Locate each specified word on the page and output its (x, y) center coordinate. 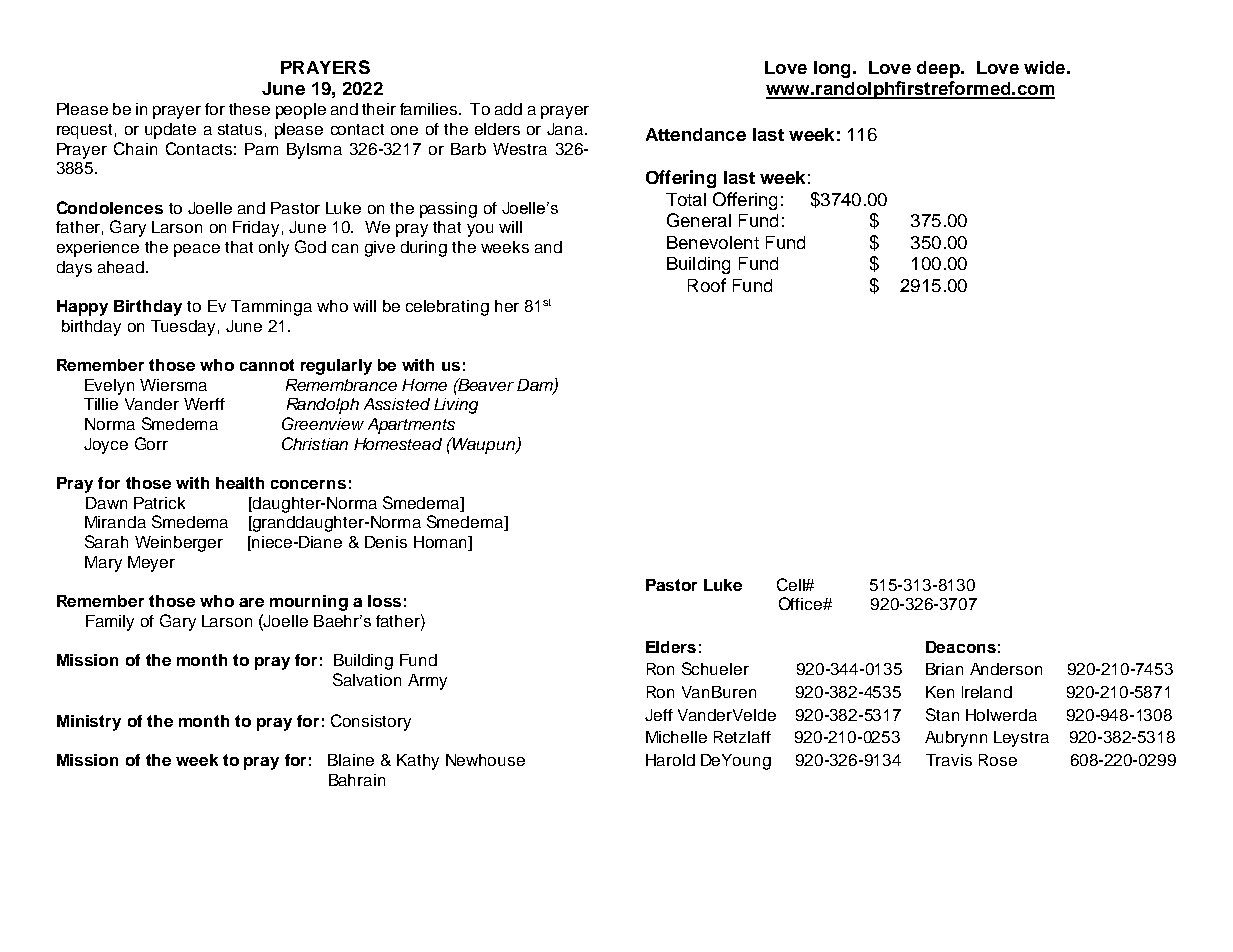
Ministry (89, 723)
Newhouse (485, 760)
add (508, 109)
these (249, 109)
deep (939, 69)
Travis (949, 760)
